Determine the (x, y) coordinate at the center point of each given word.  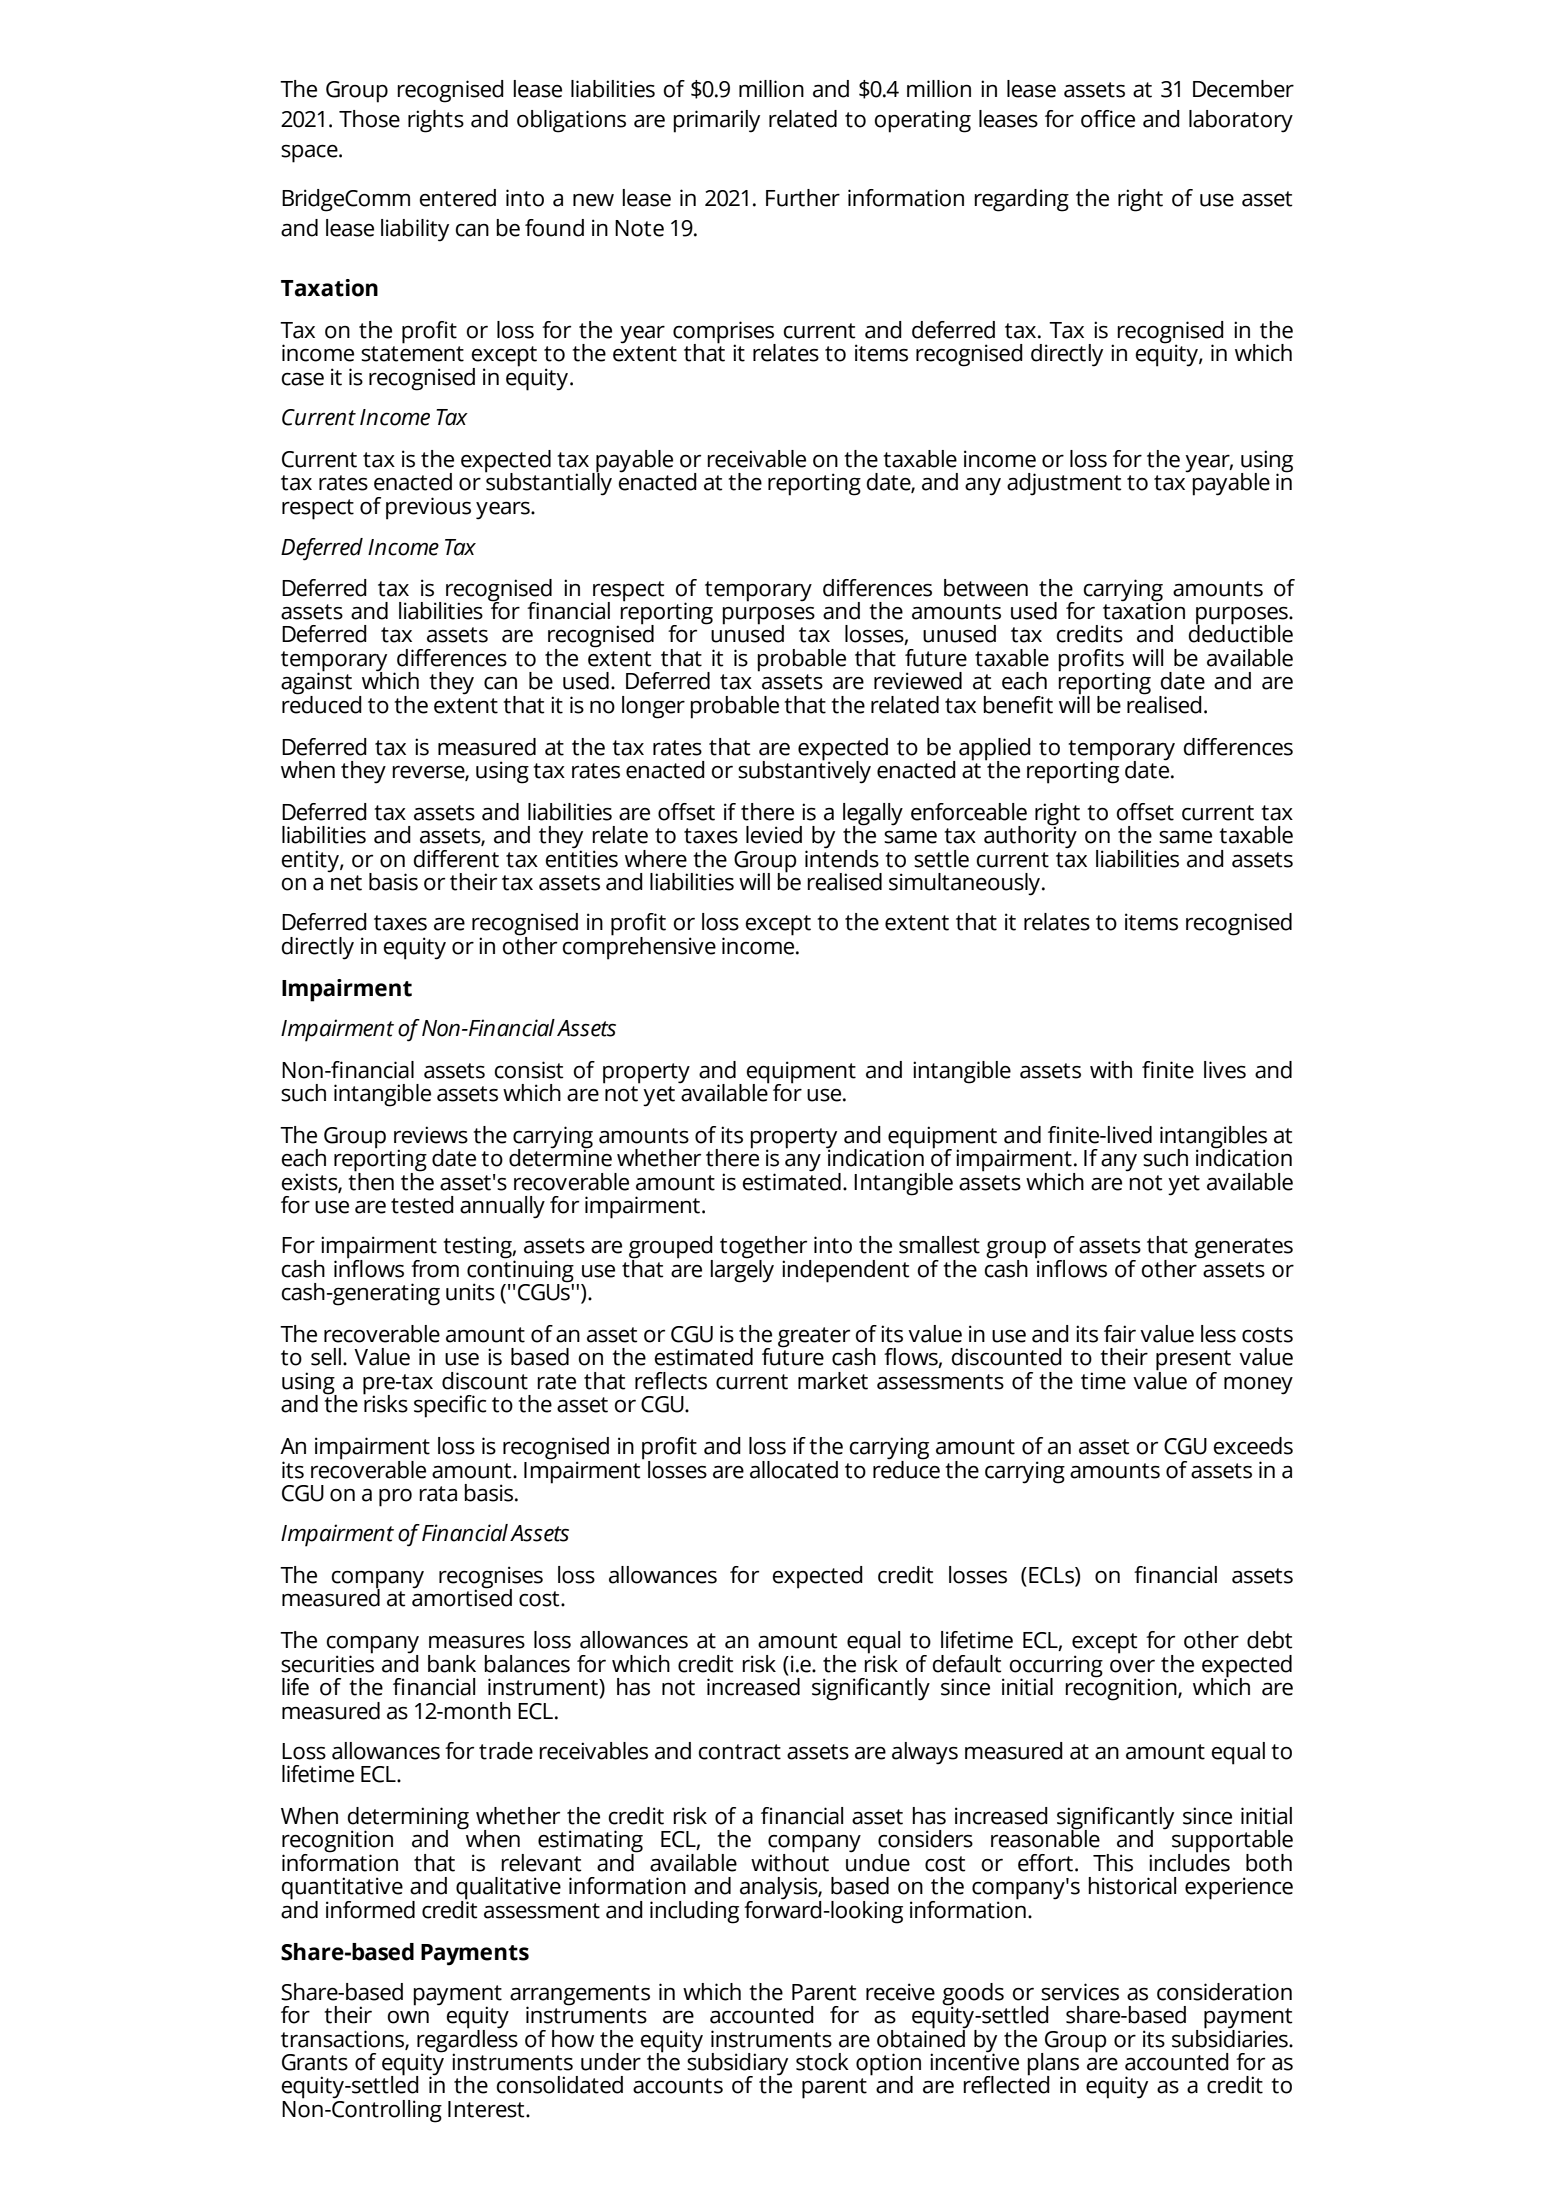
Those (369, 119)
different (456, 859)
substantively (804, 771)
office (1108, 119)
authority (1030, 836)
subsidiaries (1231, 2037)
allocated (794, 1470)
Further (803, 198)
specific (450, 1406)
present (1193, 1361)
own (408, 2017)
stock (822, 2062)
